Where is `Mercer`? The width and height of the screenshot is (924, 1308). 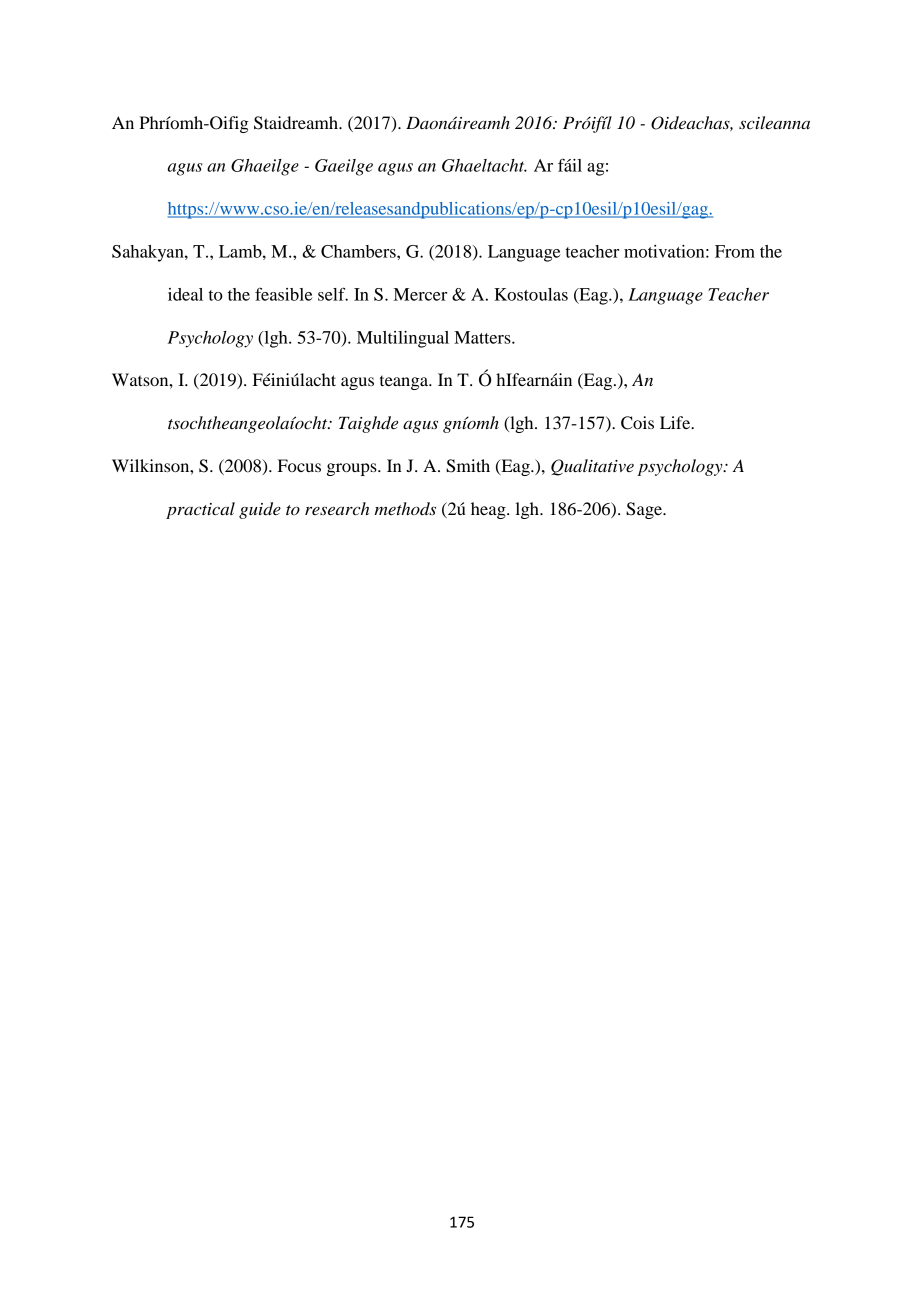 Mercer is located at coordinates (420, 294).
